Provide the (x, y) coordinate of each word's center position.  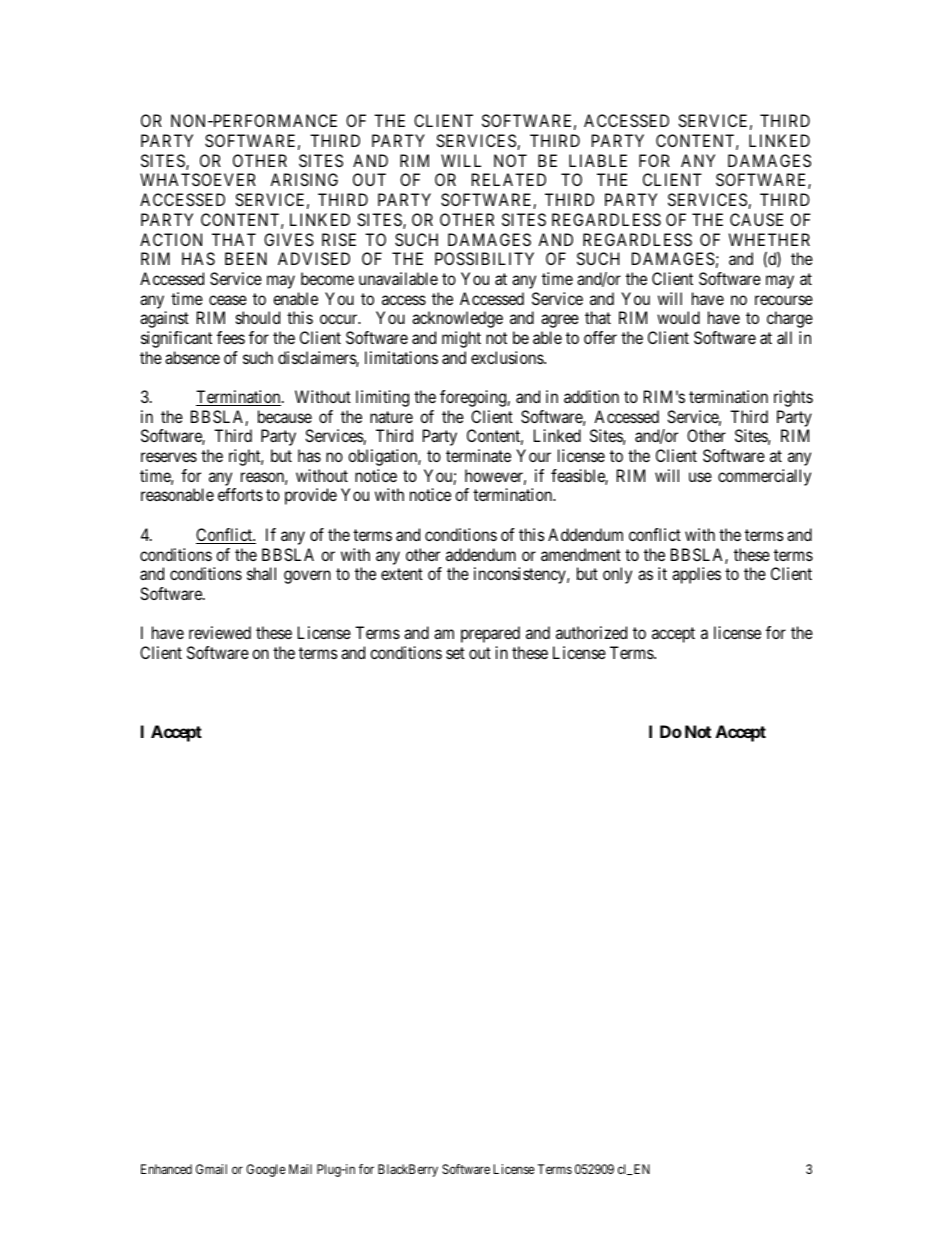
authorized (591, 632)
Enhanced (166, 1169)
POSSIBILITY (484, 258)
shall (261, 573)
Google (266, 1170)
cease (228, 300)
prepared (490, 634)
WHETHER (769, 239)
